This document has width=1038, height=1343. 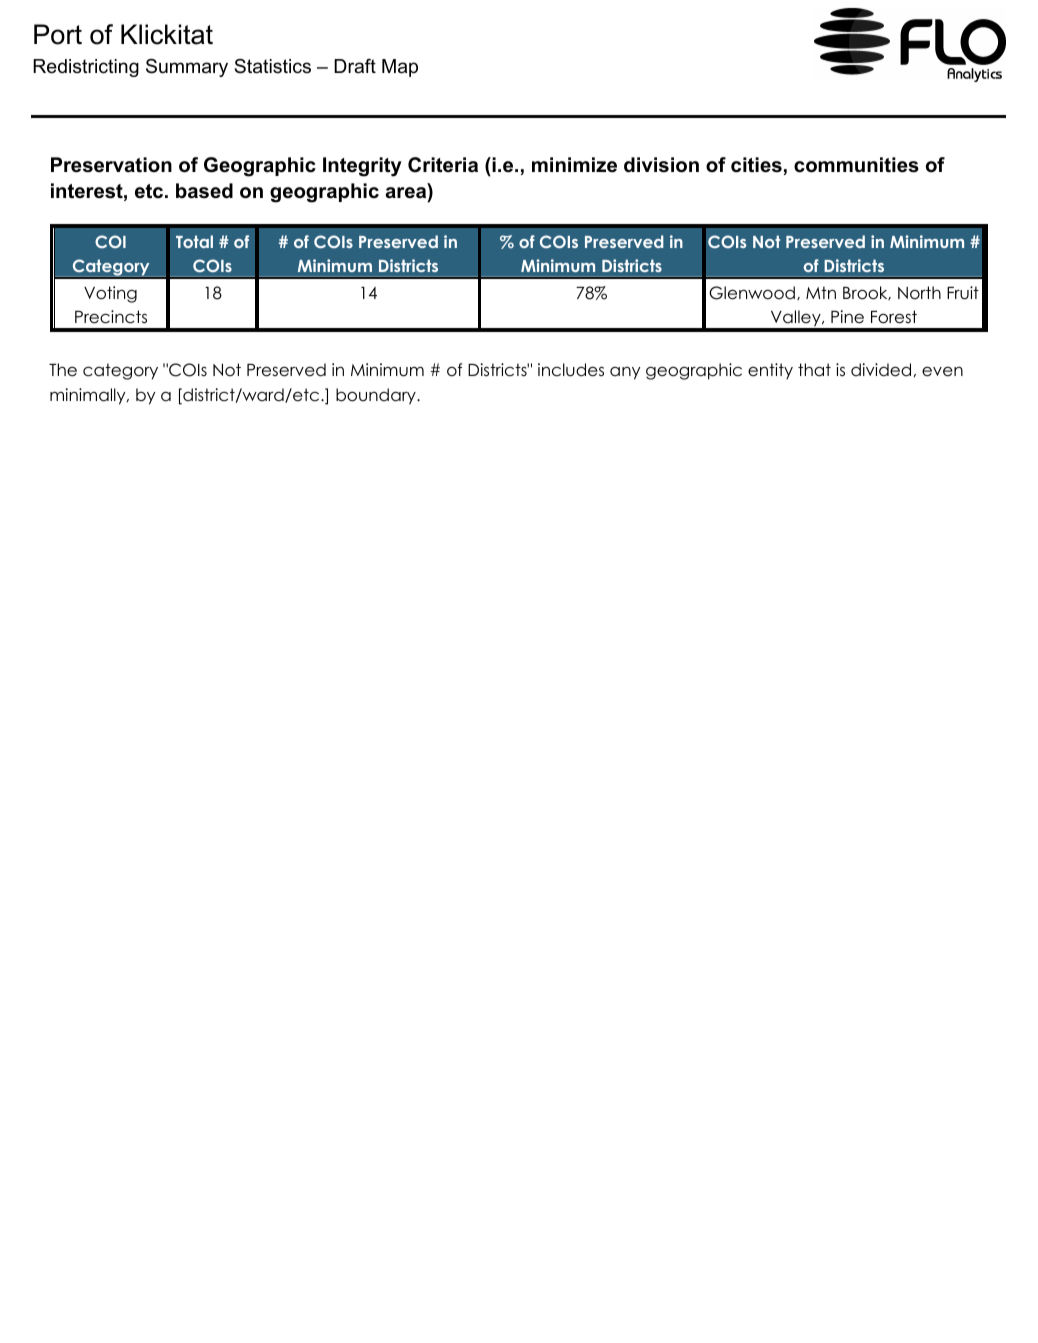 What do you see at coordinates (756, 165) in the document?
I see `cities` at bounding box center [756, 165].
